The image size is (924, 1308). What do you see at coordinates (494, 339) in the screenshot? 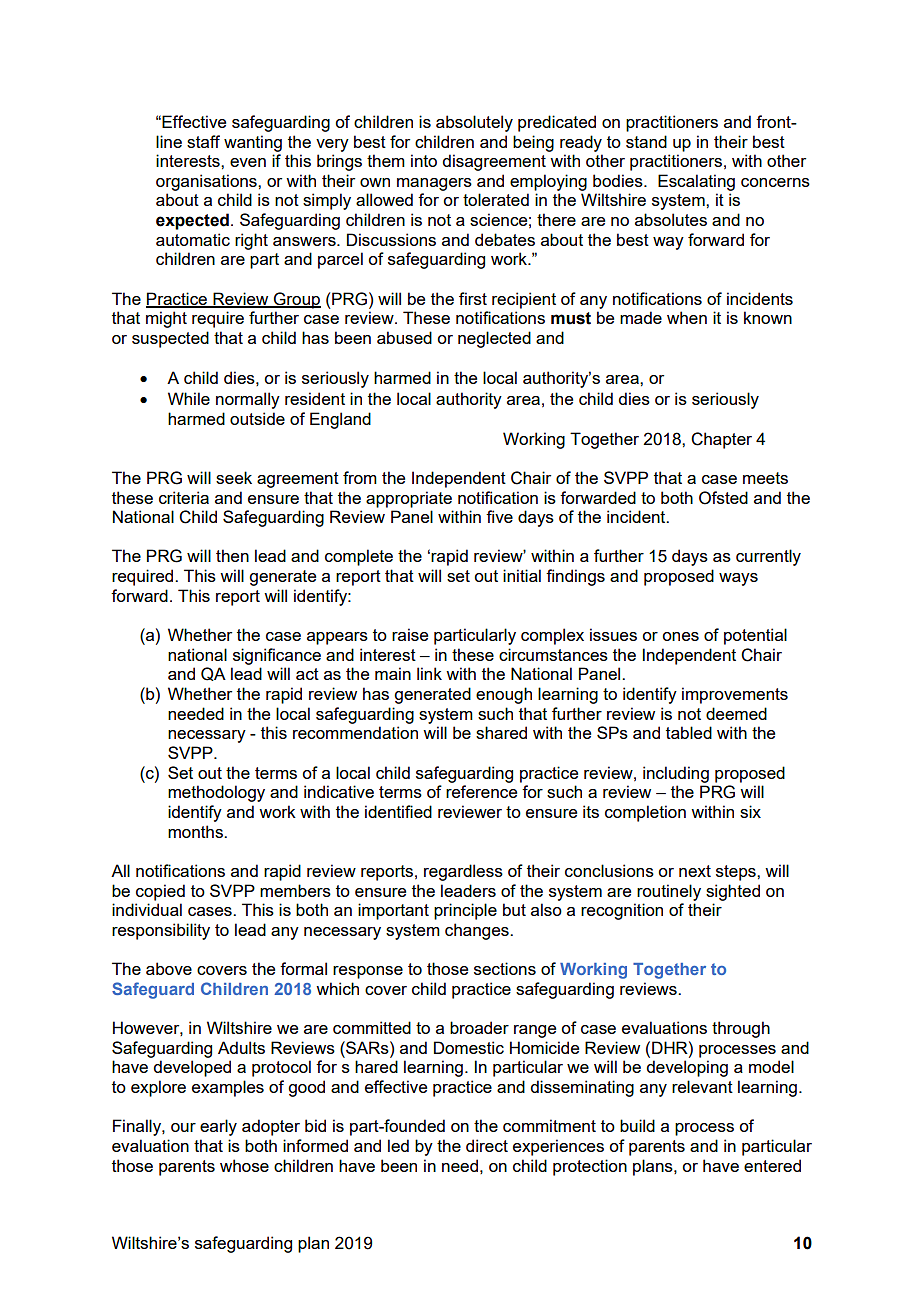
I see `neglected` at bounding box center [494, 339].
